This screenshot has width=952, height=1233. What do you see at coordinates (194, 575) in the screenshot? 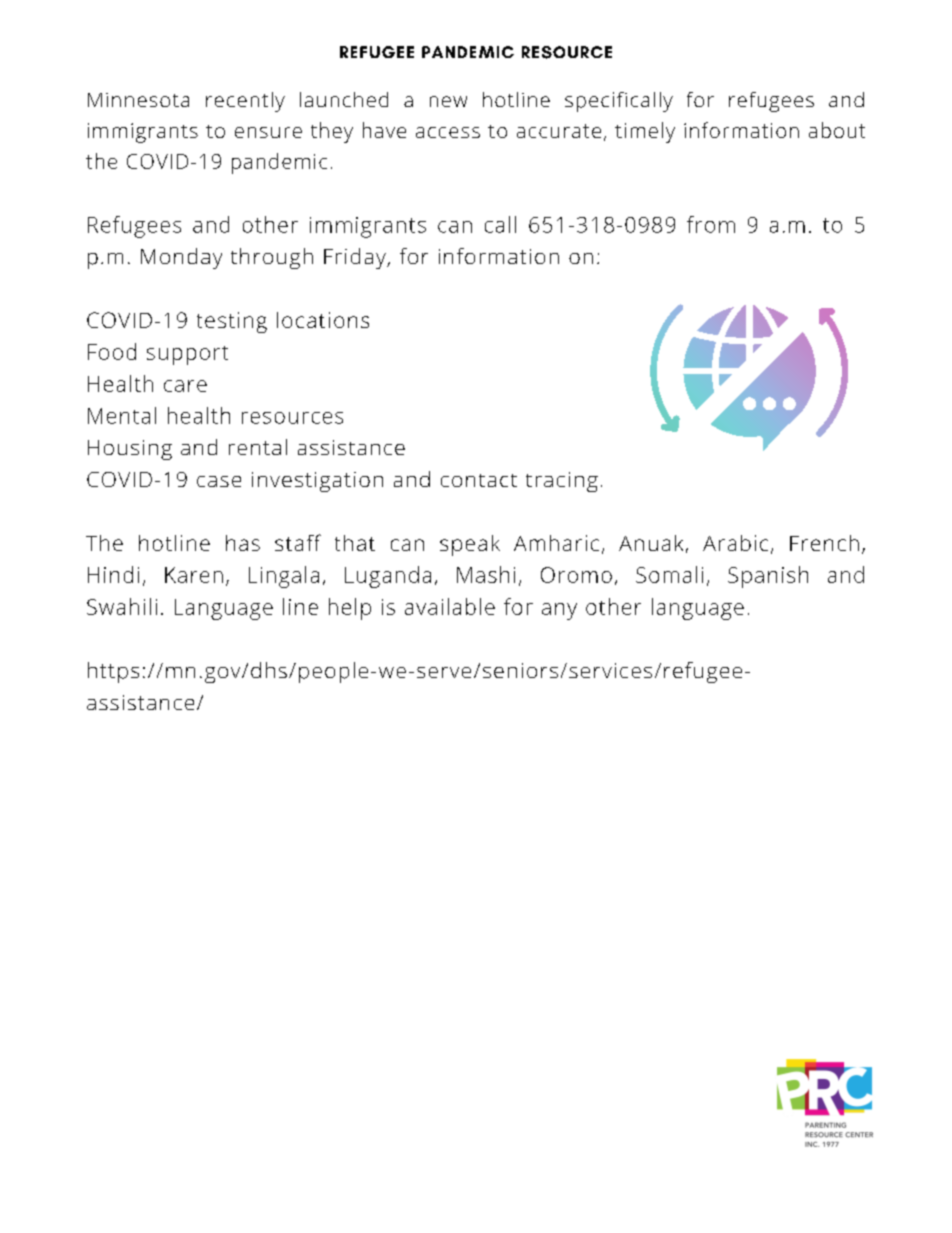
I see `Karen` at bounding box center [194, 575].
